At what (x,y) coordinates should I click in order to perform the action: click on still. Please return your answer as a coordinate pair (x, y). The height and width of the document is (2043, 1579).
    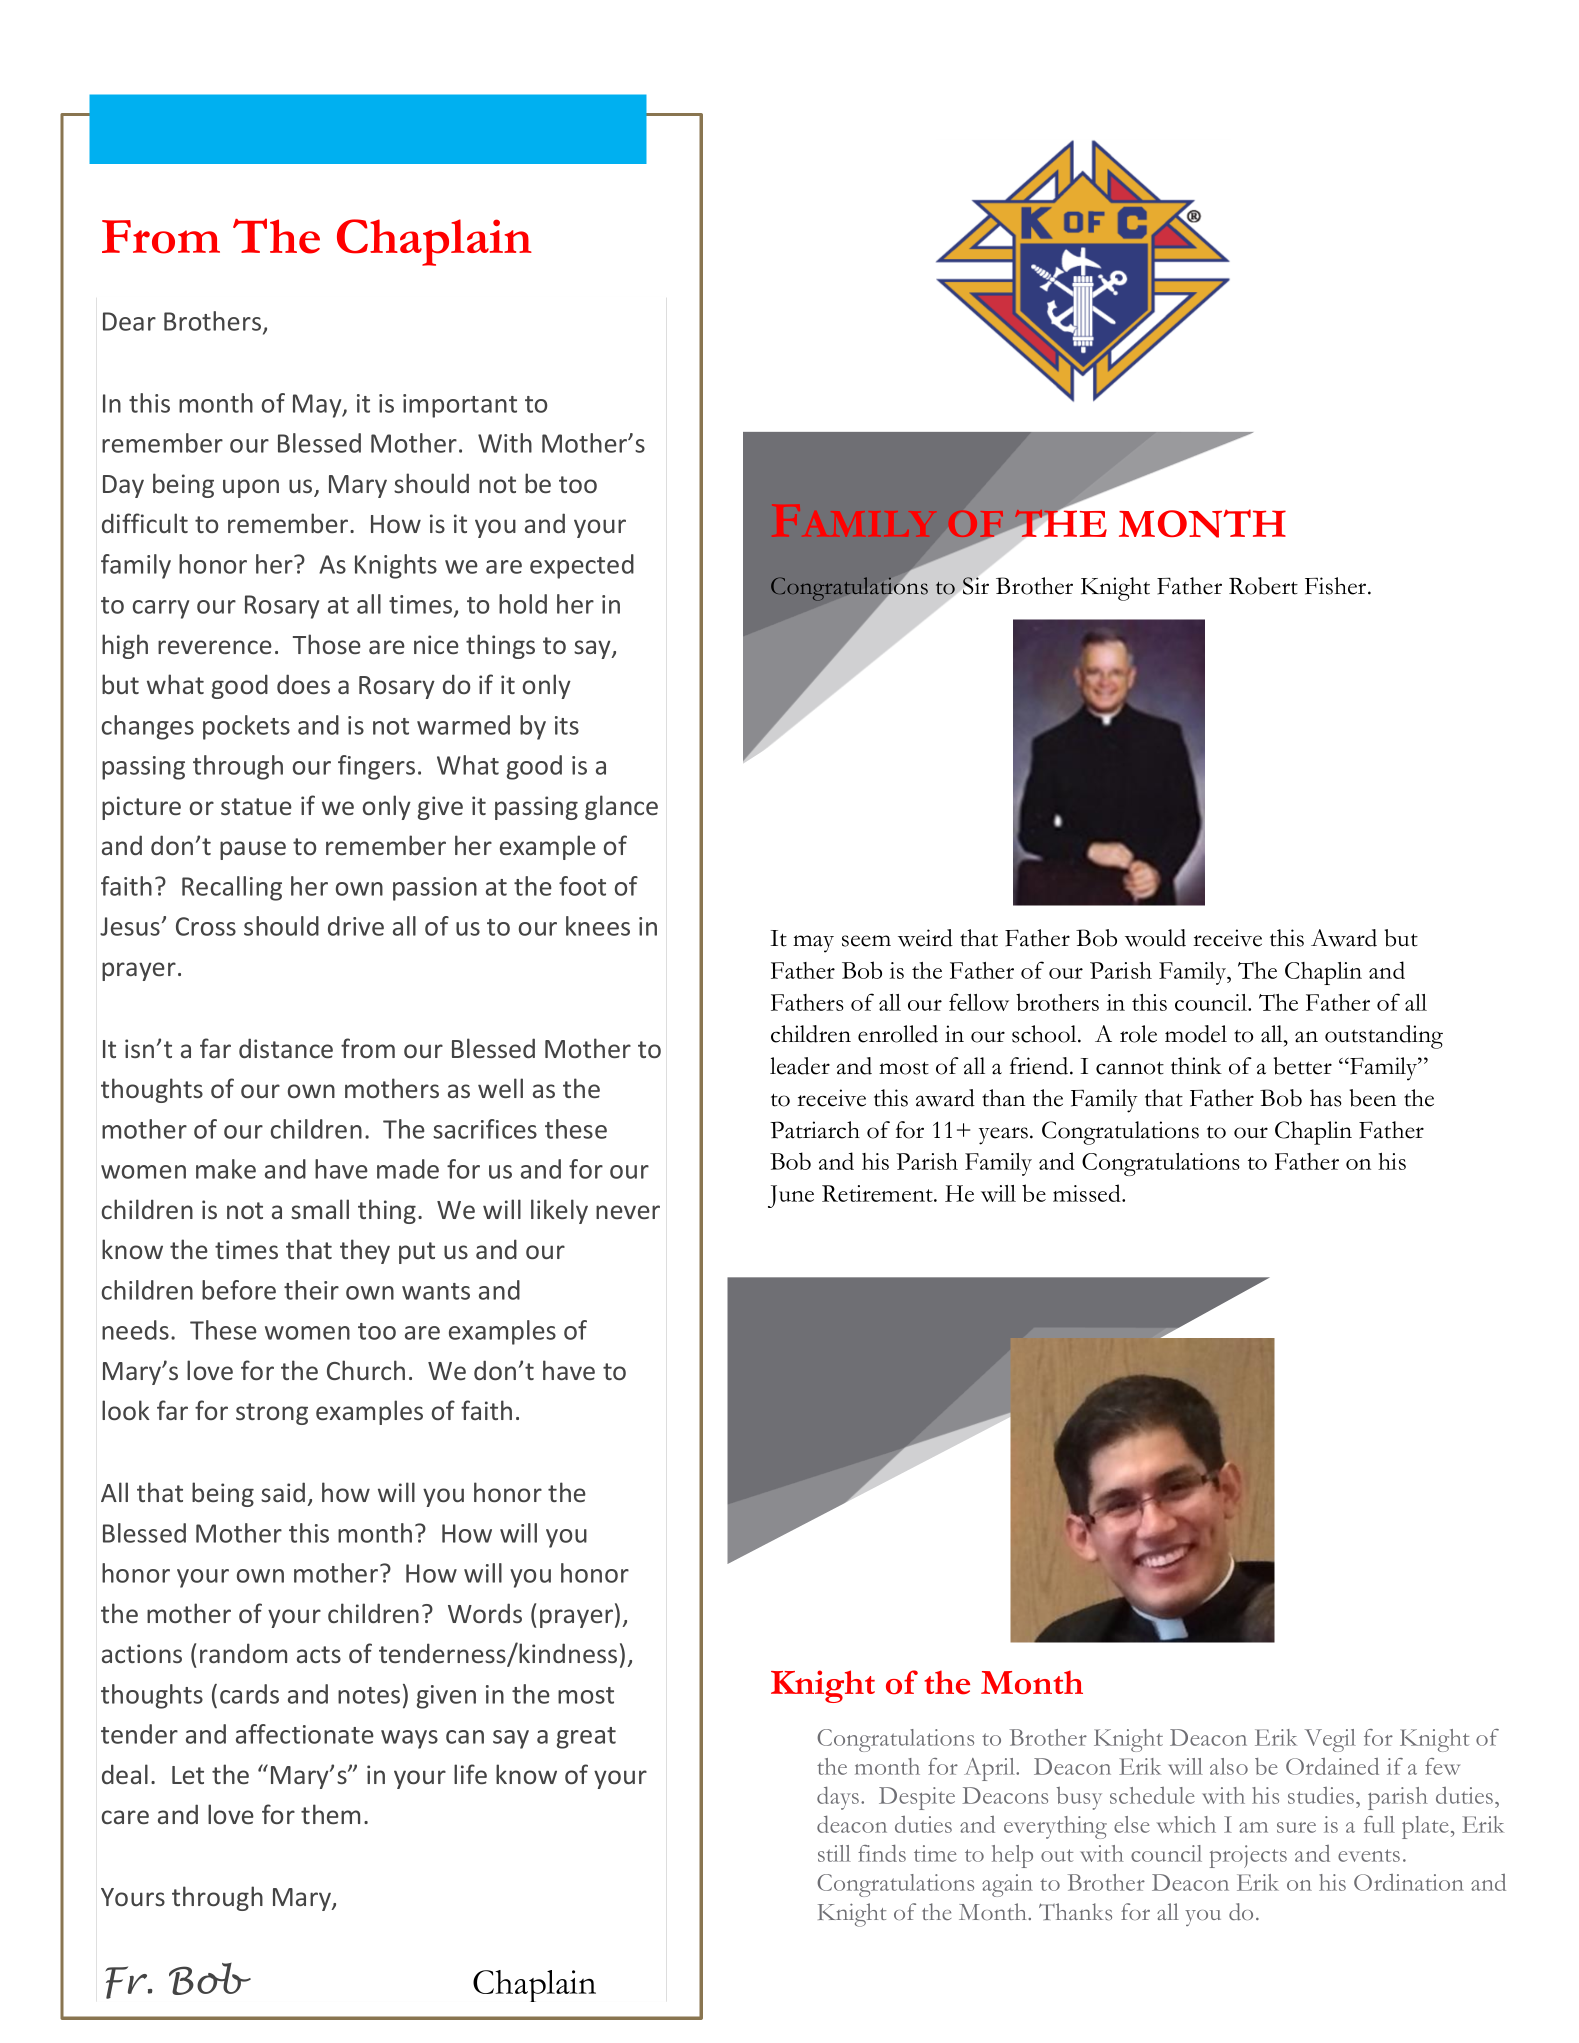
    Looking at the image, I should click on (834, 1853).
